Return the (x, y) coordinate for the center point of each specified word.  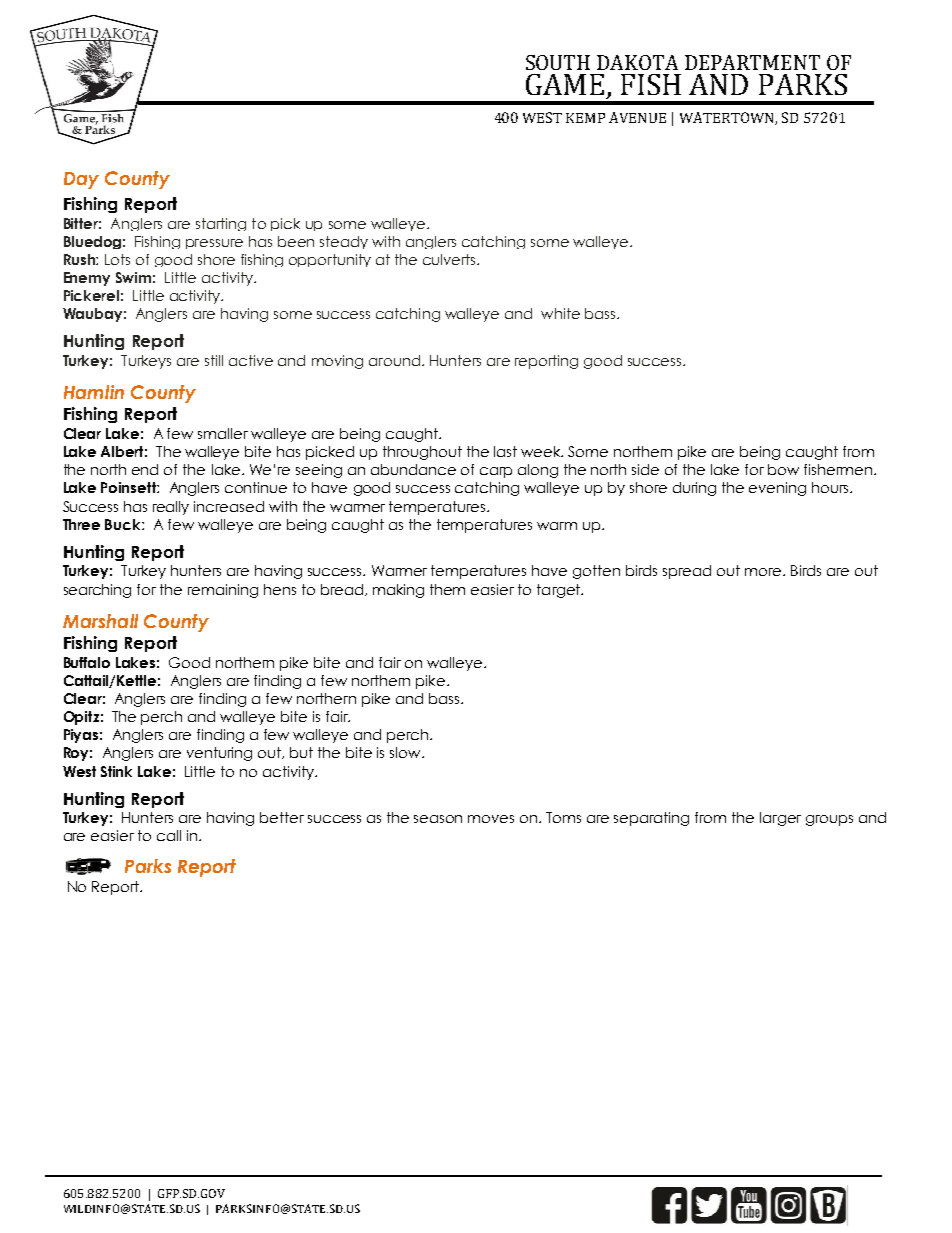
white (560, 313)
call (169, 835)
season (438, 819)
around (394, 360)
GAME (565, 84)
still (214, 360)
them (447, 589)
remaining (223, 591)
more (764, 572)
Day (81, 180)
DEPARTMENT (752, 62)
